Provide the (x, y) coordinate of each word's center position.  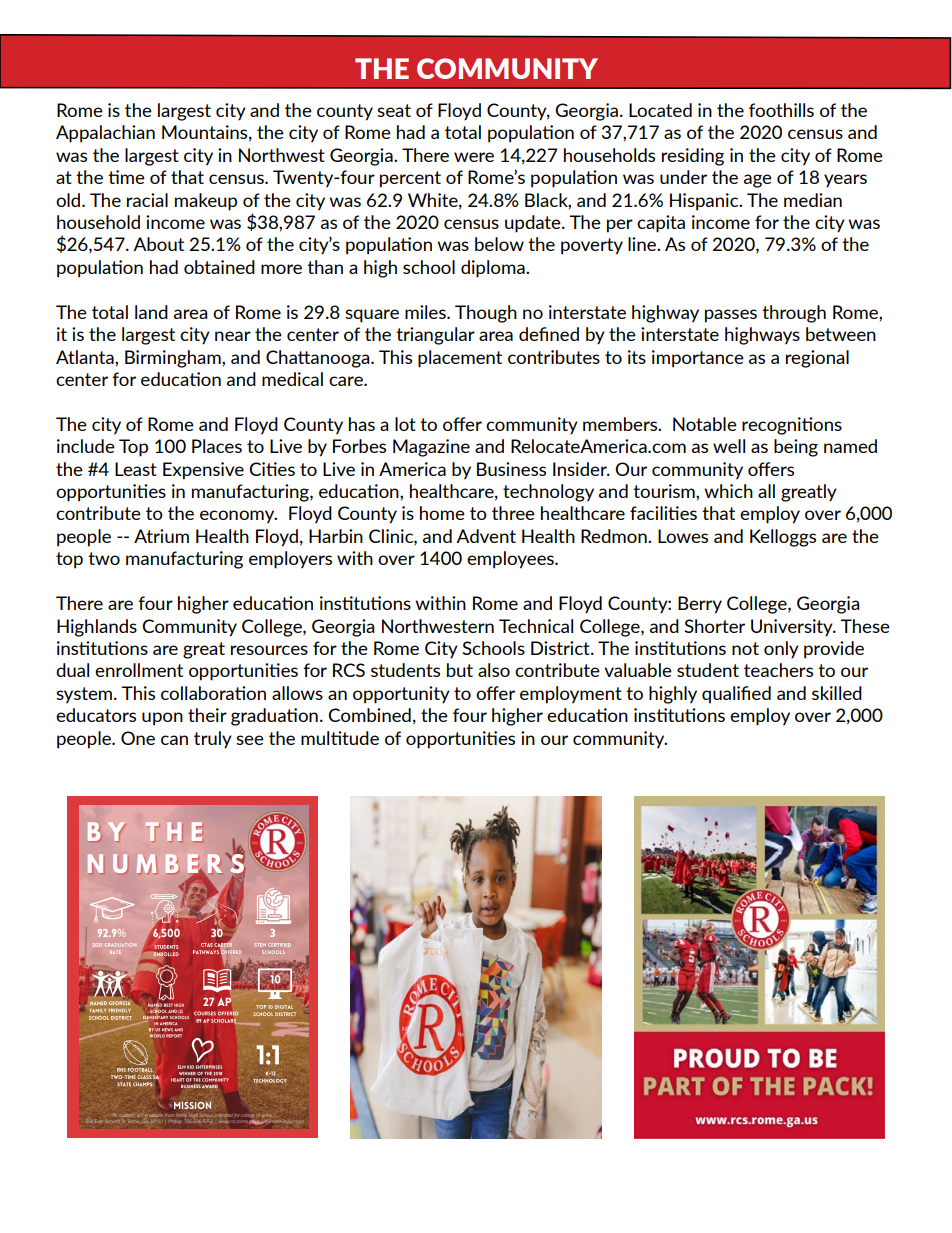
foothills (781, 110)
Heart (177, 1080)
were (474, 157)
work (266, 1116)
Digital (284, 1007)
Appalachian (105, 134)
